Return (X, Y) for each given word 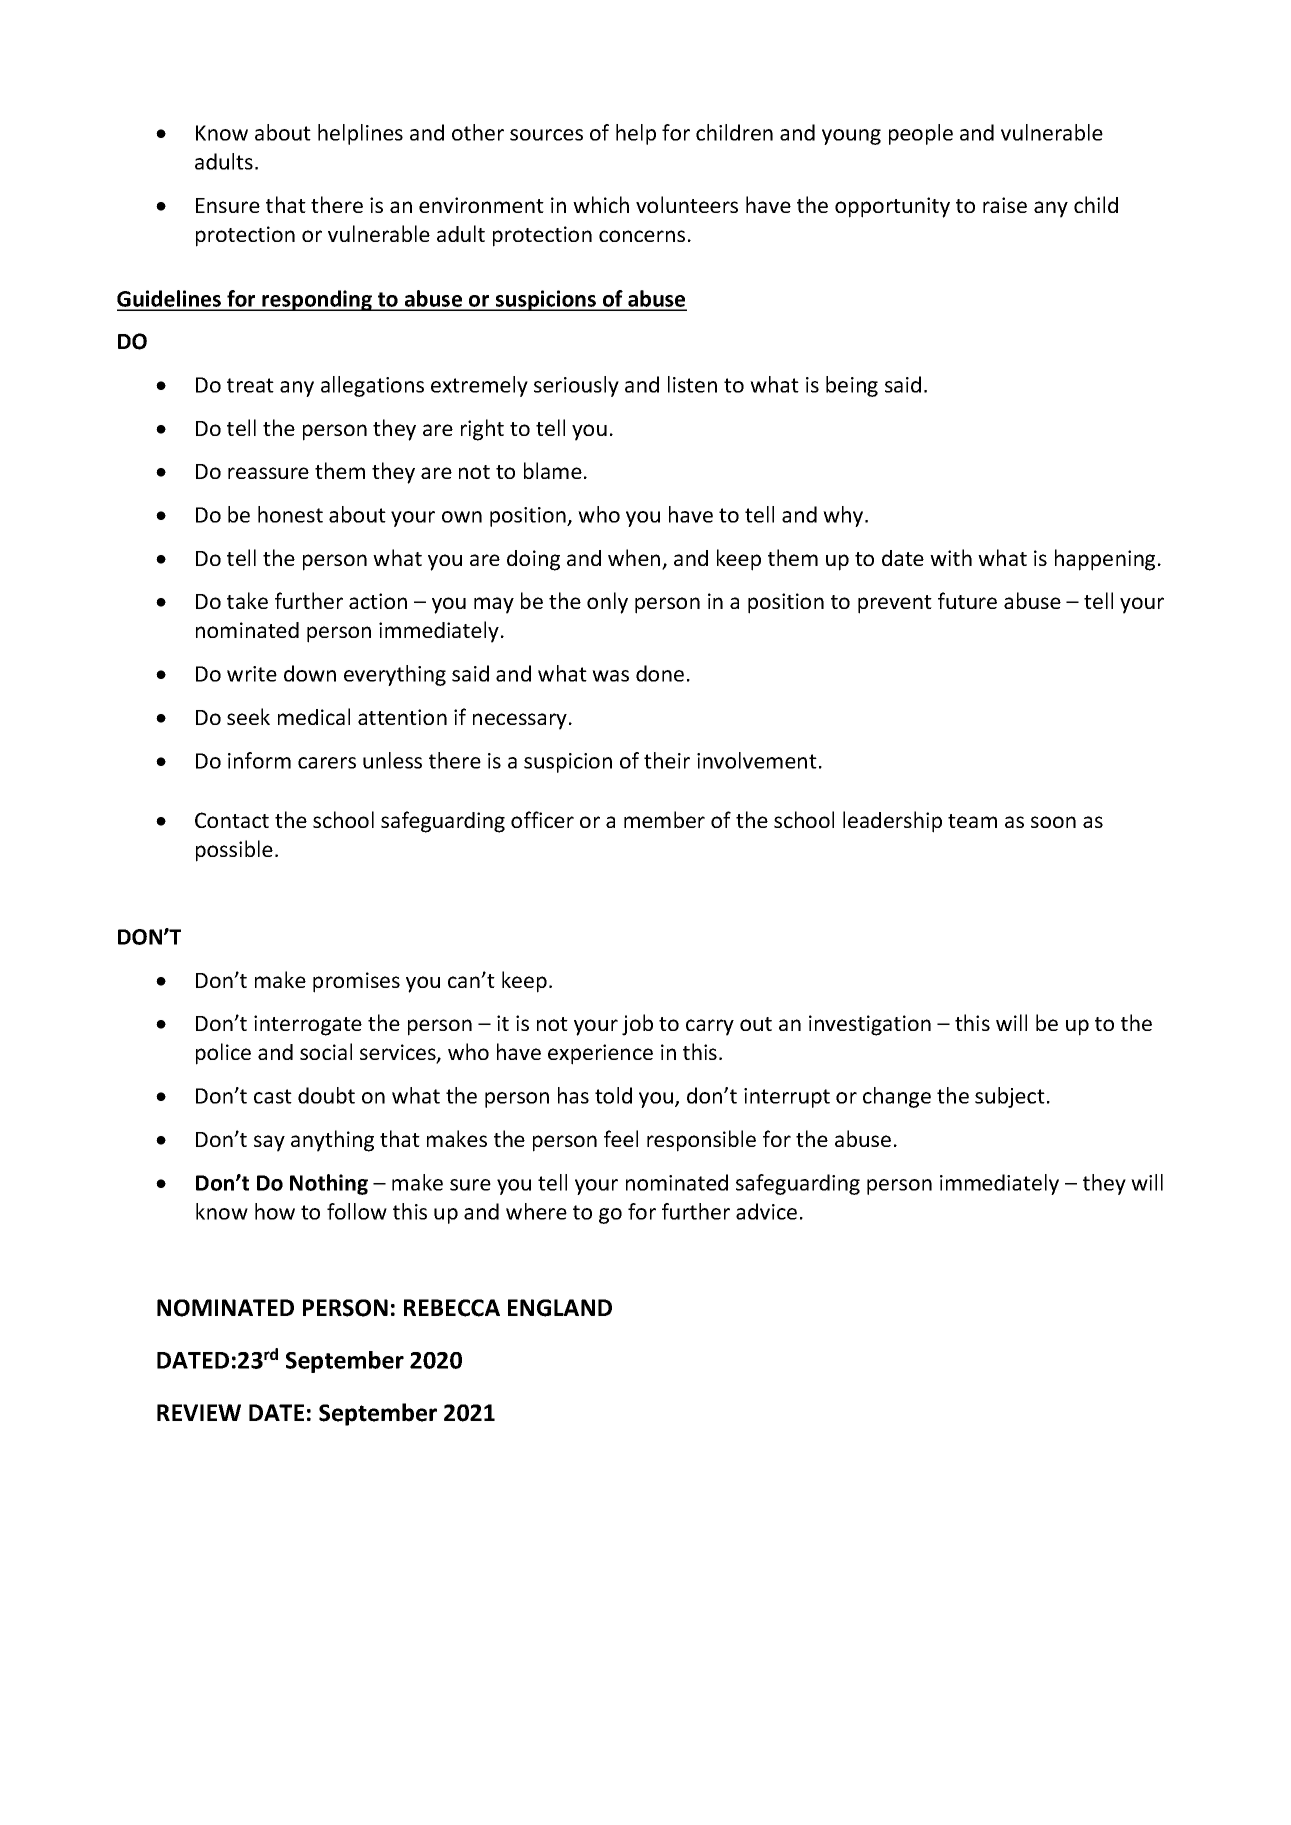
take (247, 600)
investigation (870, 1025)
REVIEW (199, 1412)
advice (766, 1211)
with (951, 557)
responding (317, 300)
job (637, 1025)
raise (1005, 205)
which (601, 204)
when (635, 559)
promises (356, 982)
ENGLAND (560, 1308)
